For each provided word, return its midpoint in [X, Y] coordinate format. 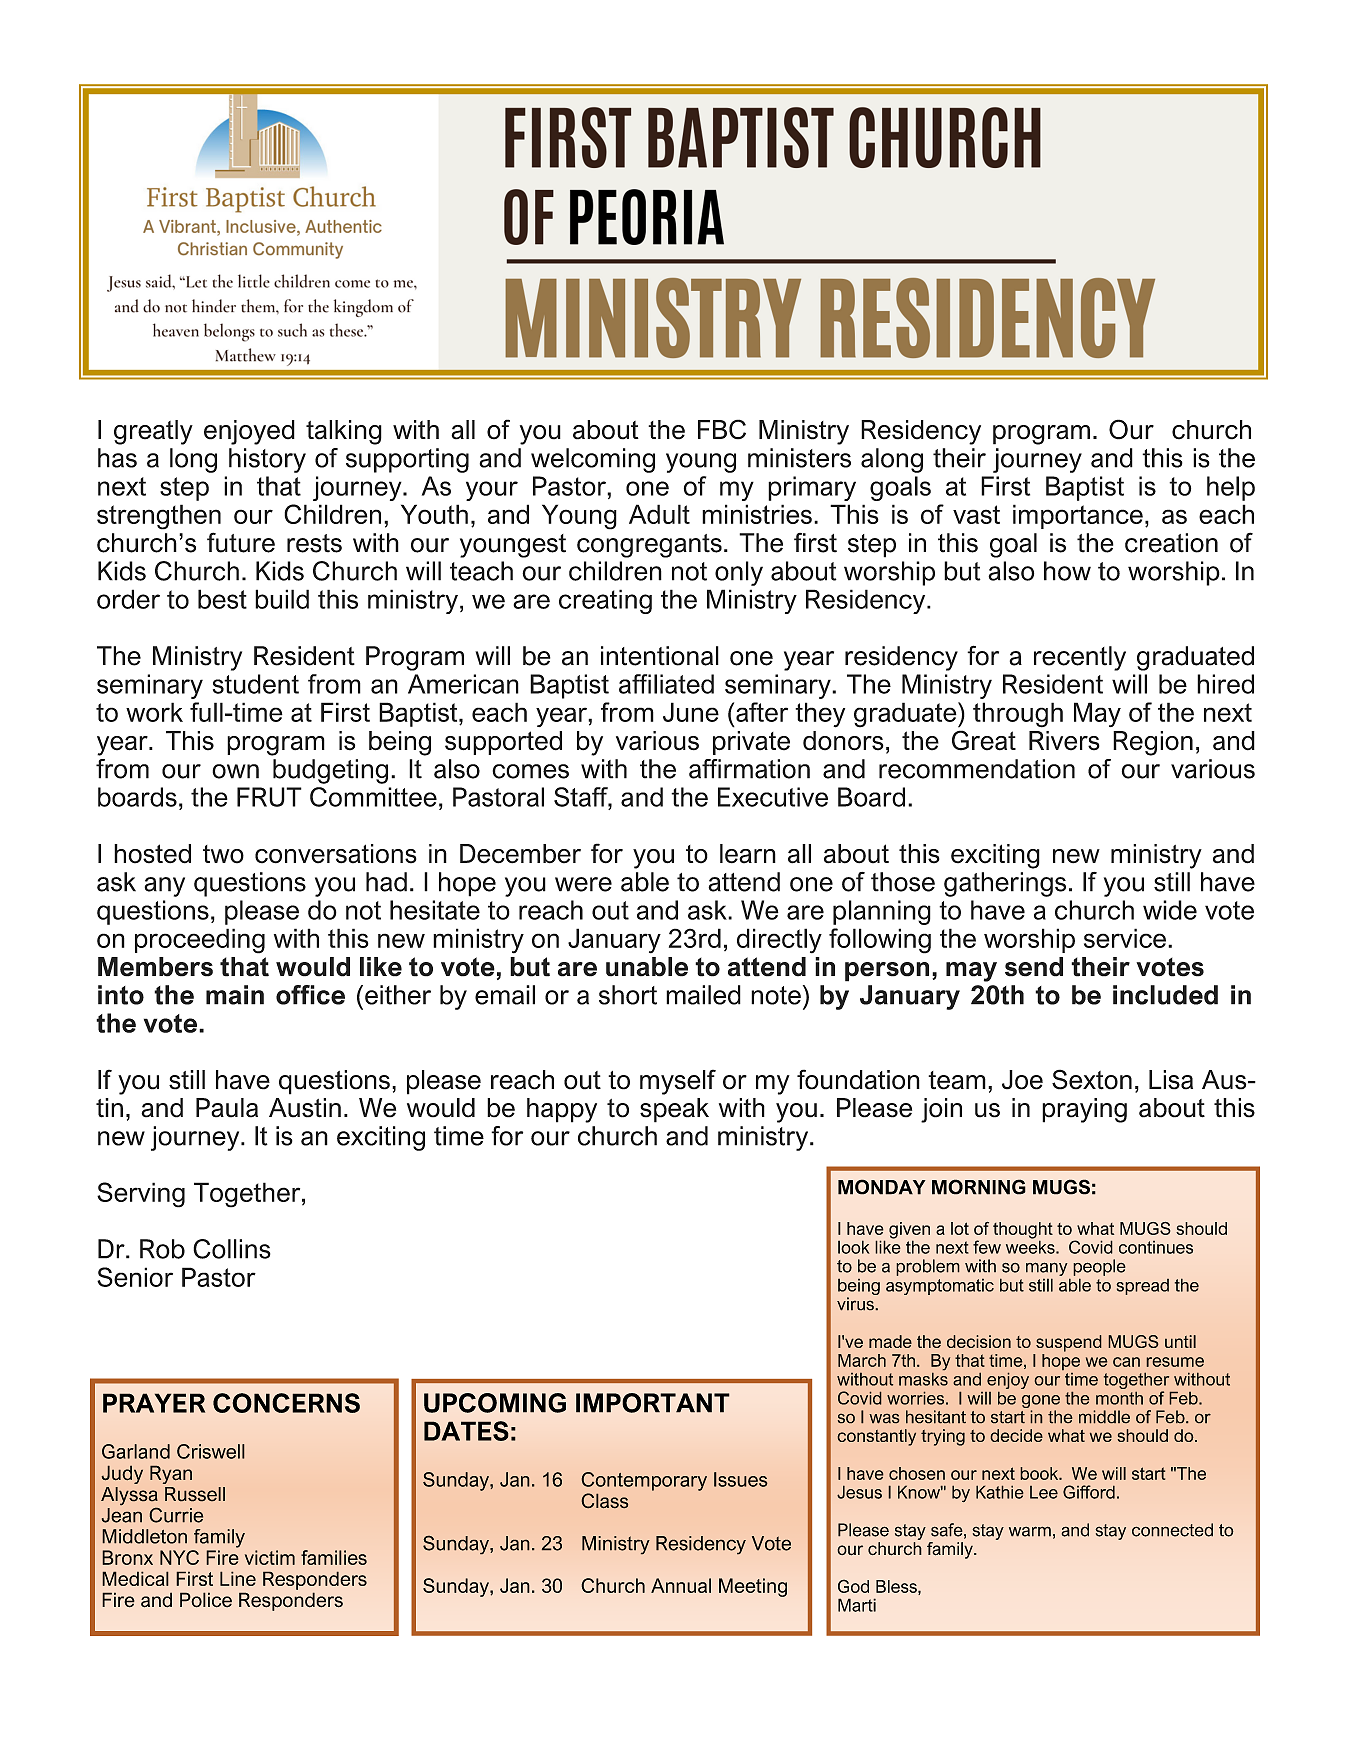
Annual [681, 1585]
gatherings [1005, 884]
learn [748, 854]
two [223, 854]
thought [1023, 1231]
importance [1078, 516]
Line [238, 1578]
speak [674, 1110]
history [267, 460]
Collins [232, 1249]
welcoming [593, 460]
